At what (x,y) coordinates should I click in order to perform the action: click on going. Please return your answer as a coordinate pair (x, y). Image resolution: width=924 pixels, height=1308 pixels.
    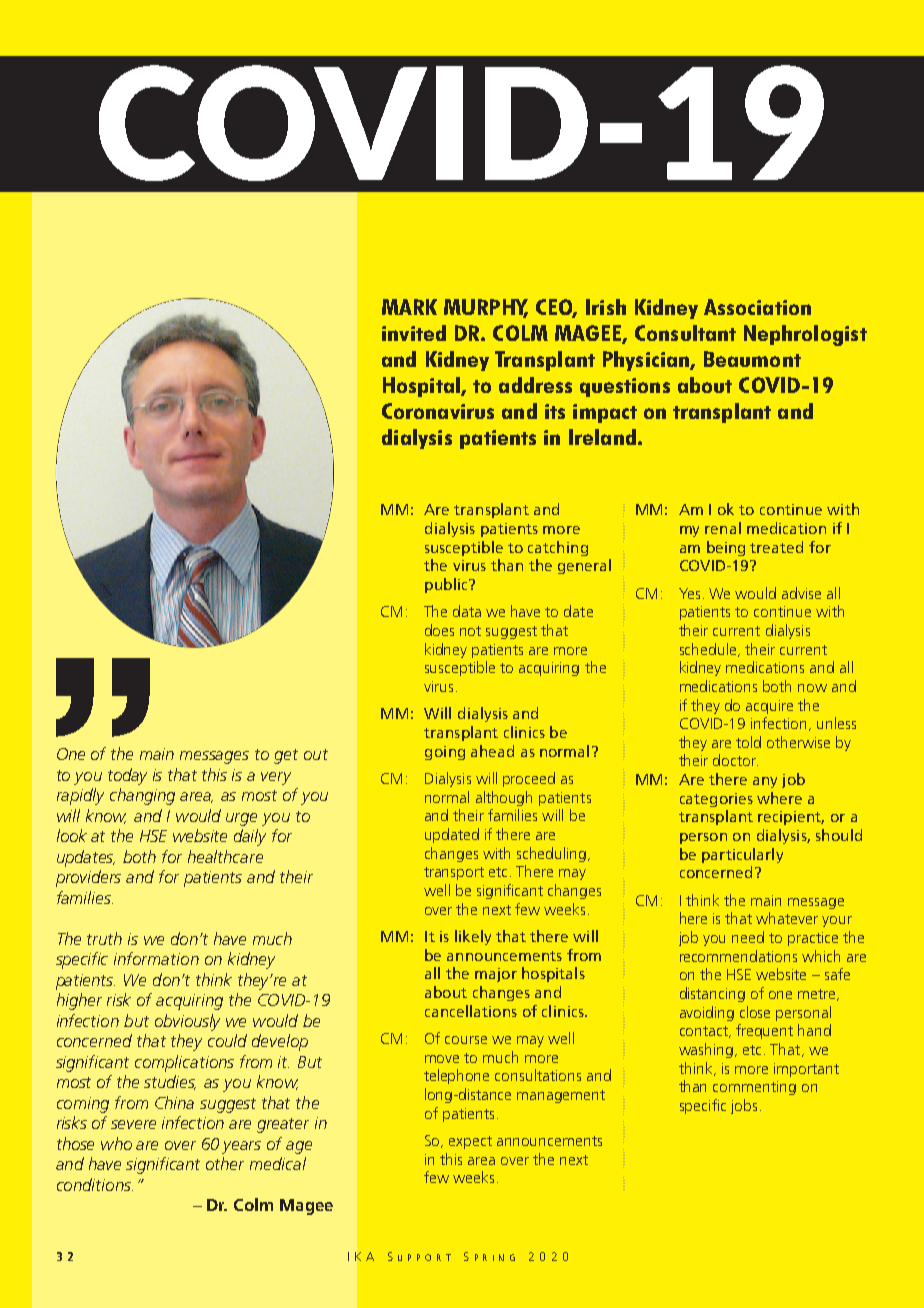
    Looking at the image, I should click on (445, 753).
